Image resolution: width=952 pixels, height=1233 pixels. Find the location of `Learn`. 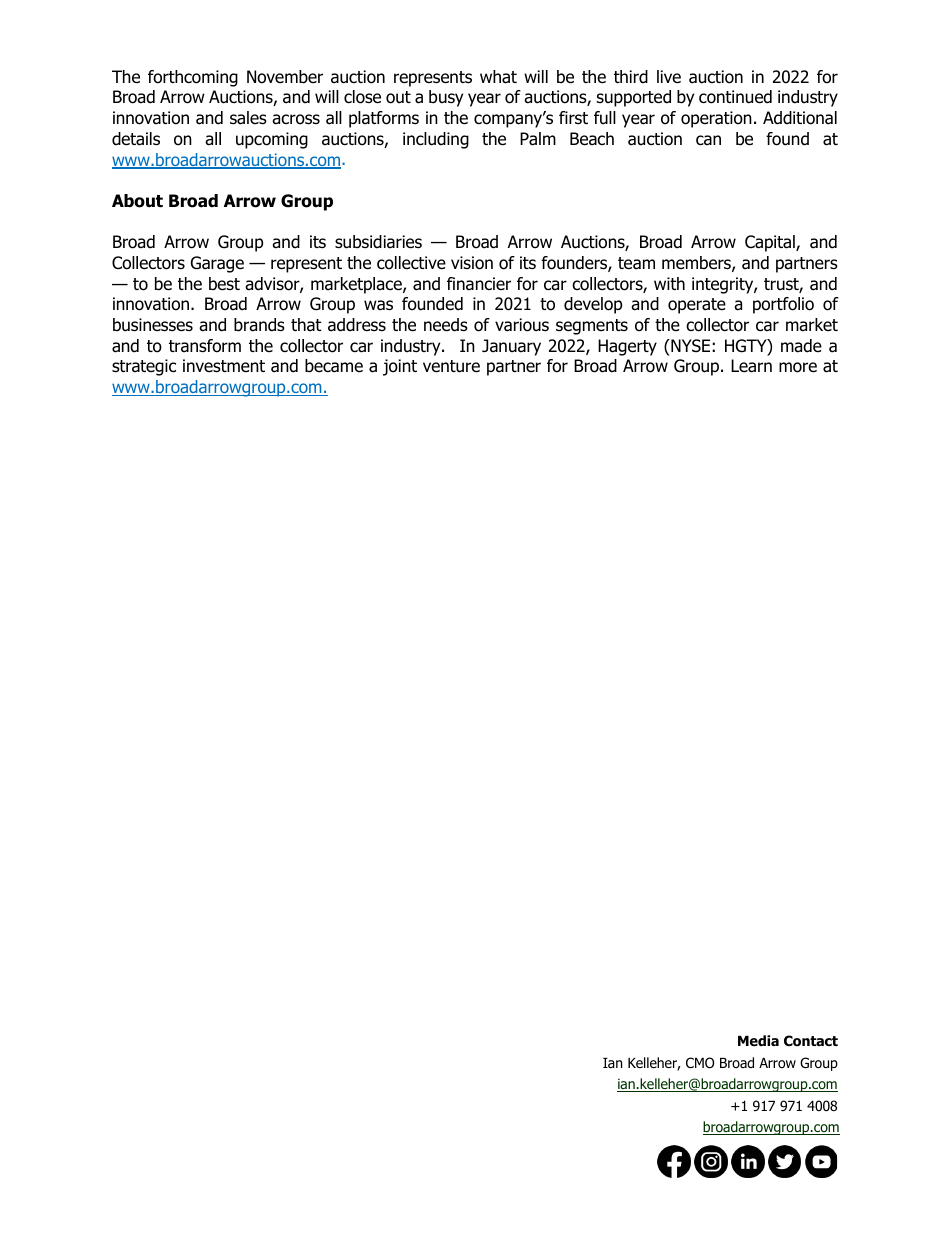

Learn is located at coordinates (751, 366).
